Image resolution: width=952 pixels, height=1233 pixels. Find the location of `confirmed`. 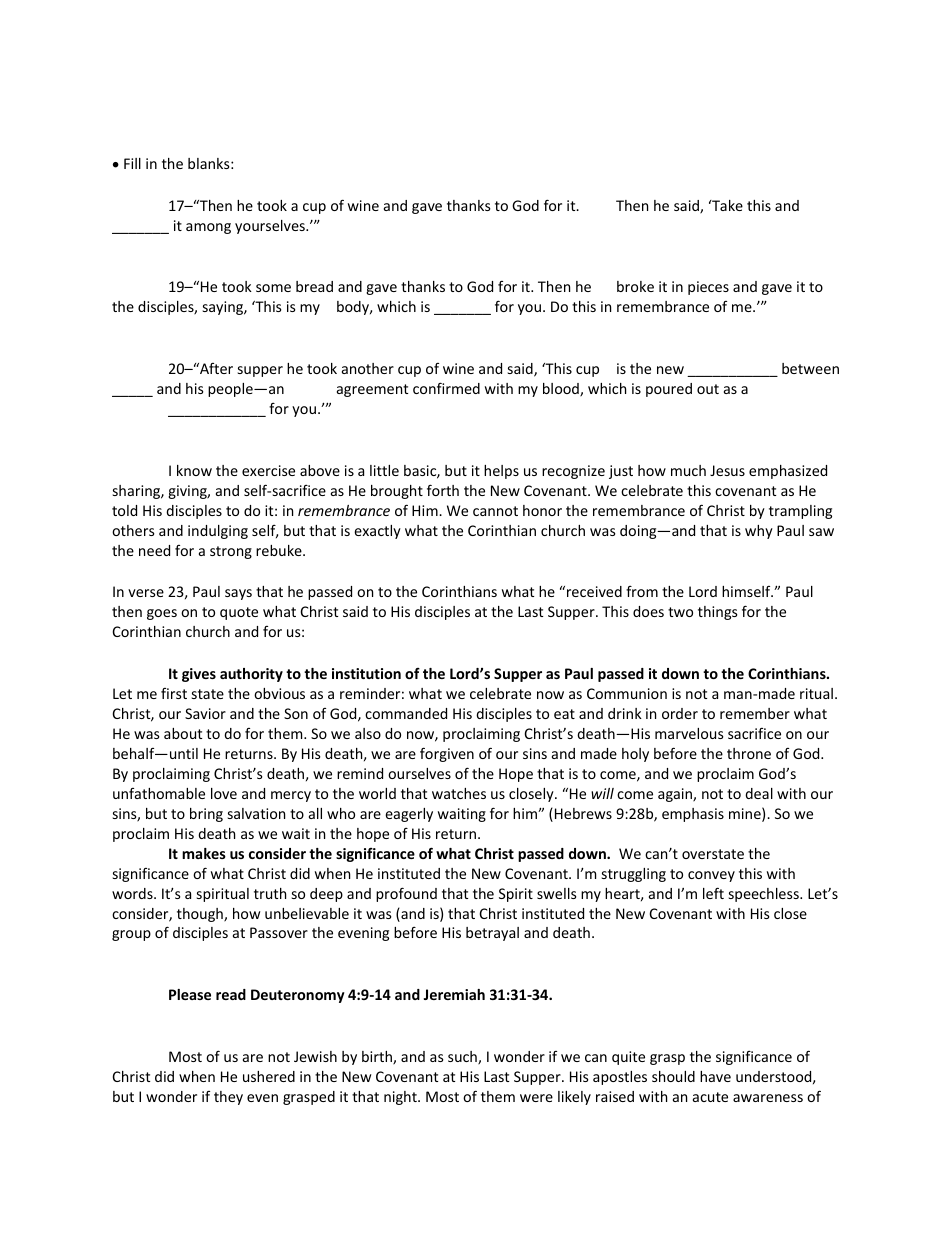

confirmed is located at coordinates (446, 388).
